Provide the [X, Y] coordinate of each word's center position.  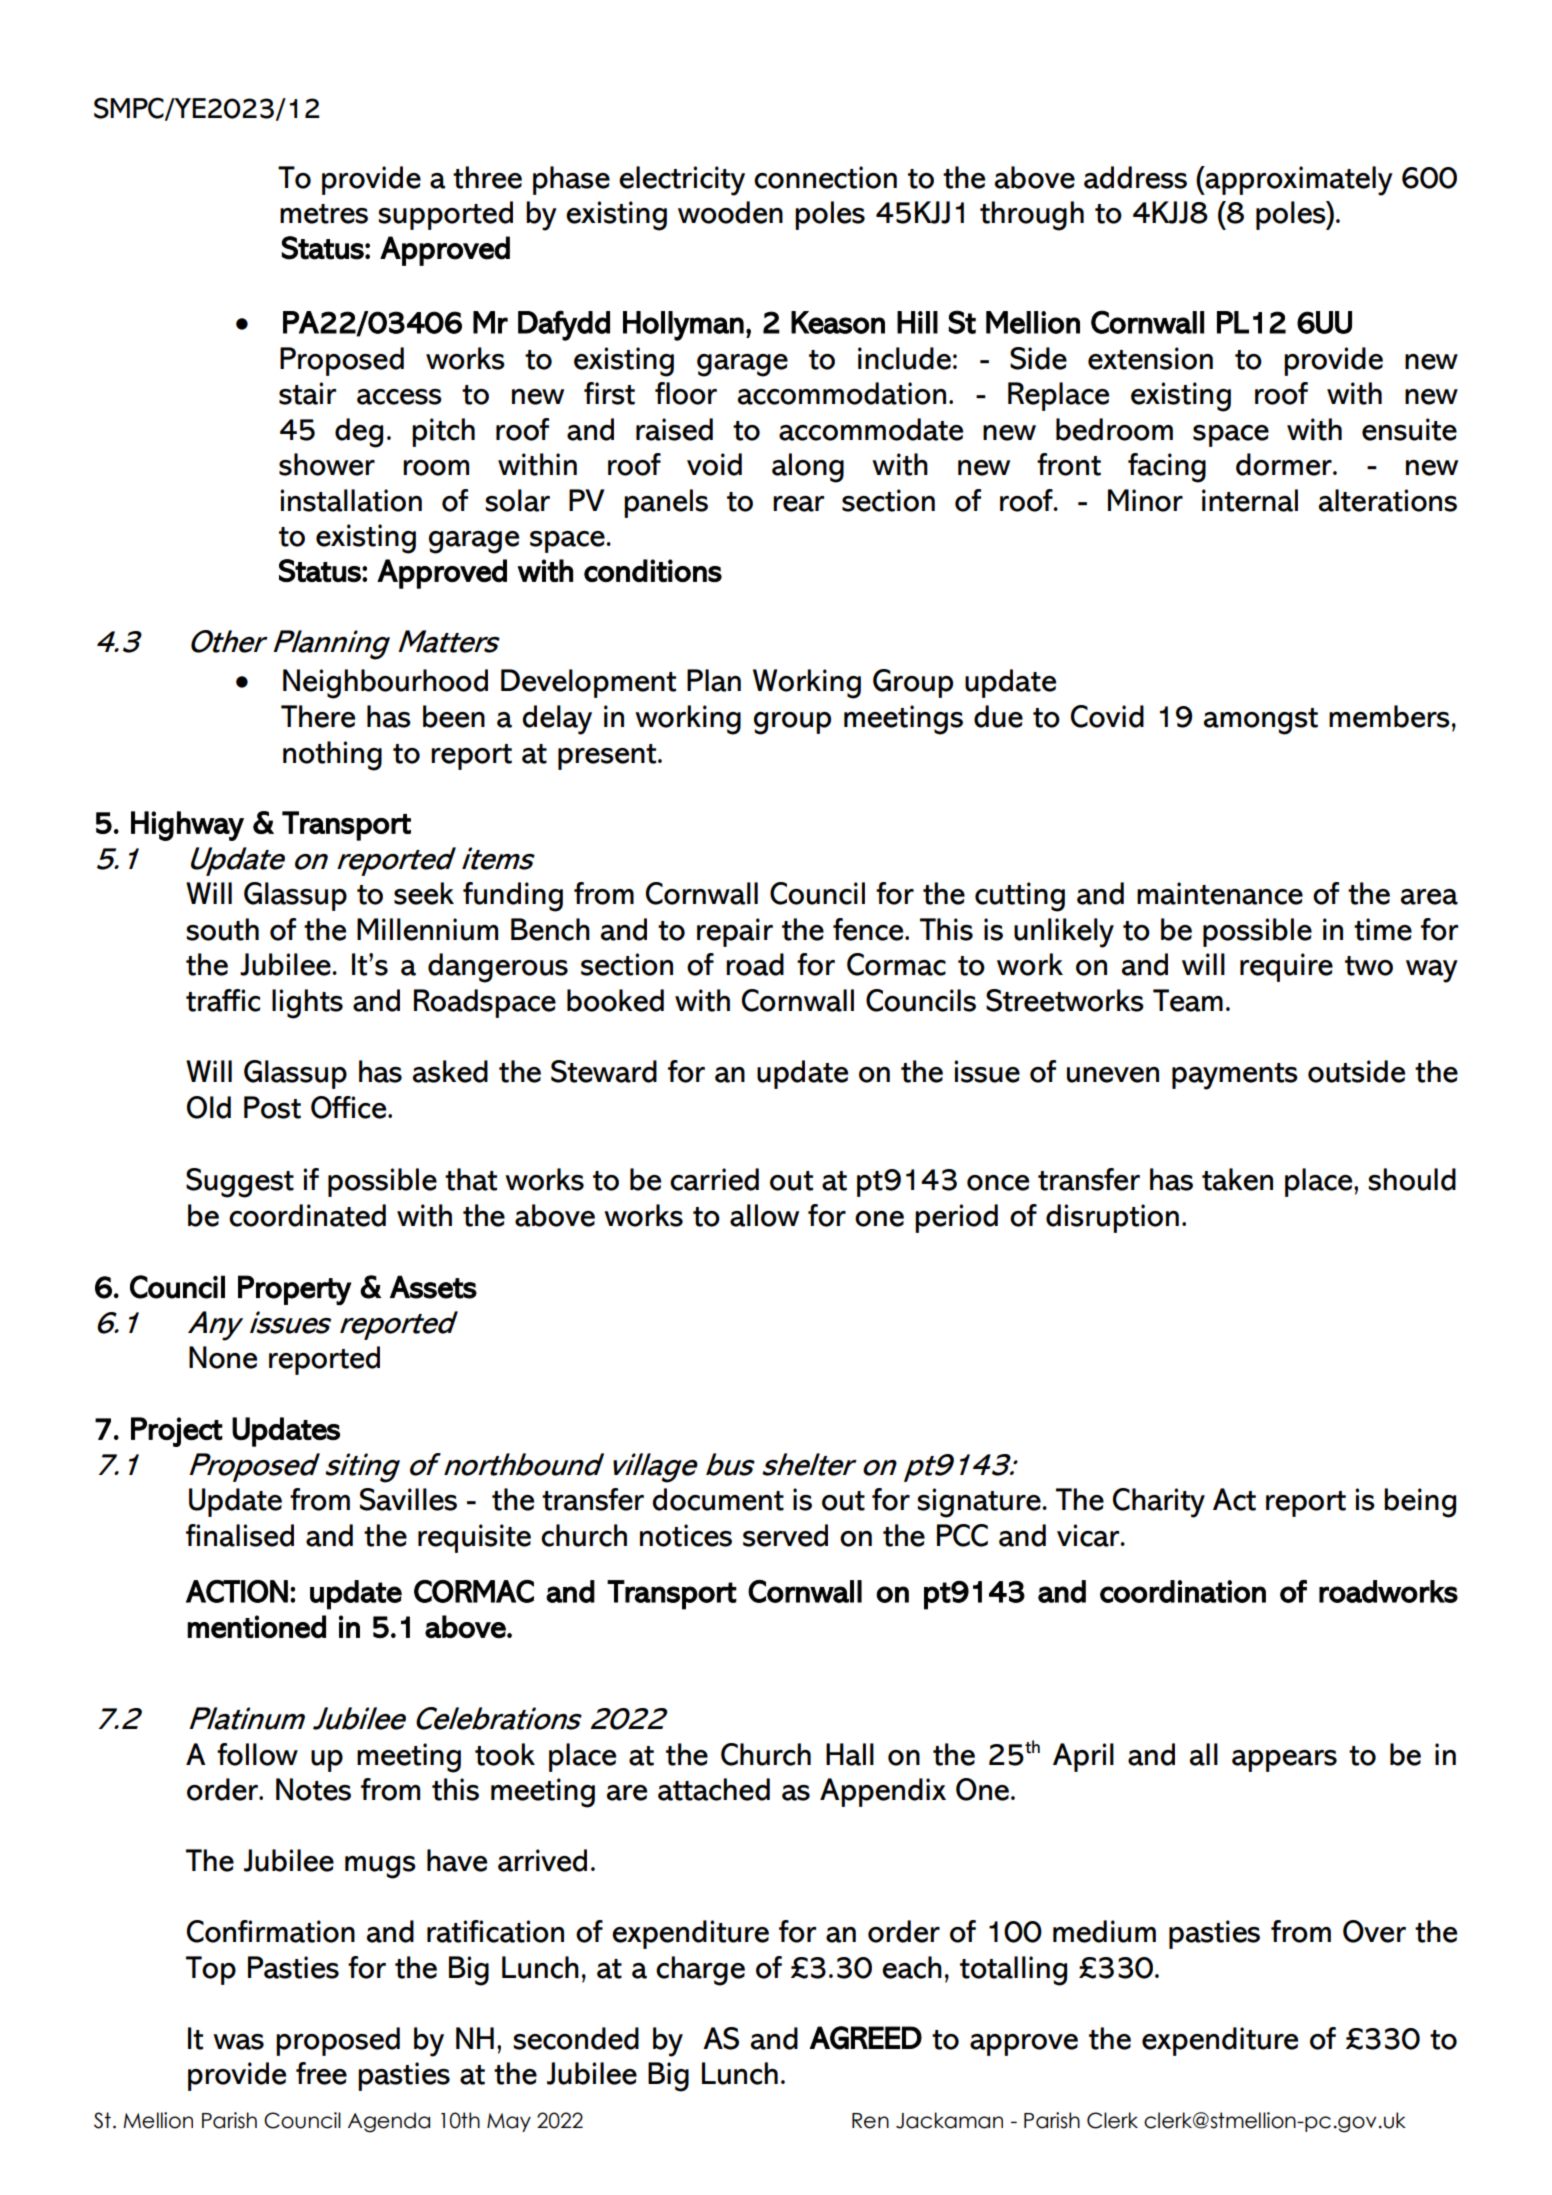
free [321, 2073]
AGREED [866, 2038]
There [318, 716]
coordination [1183, 1591]
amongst [1261, 721]
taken [1237, 1179]
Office [350, 1107]
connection [825, 177]
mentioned [256, 1627]
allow [764, 1215]
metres [324, 214]
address [1135, 177]
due [998, 716]
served [785, 1535]
